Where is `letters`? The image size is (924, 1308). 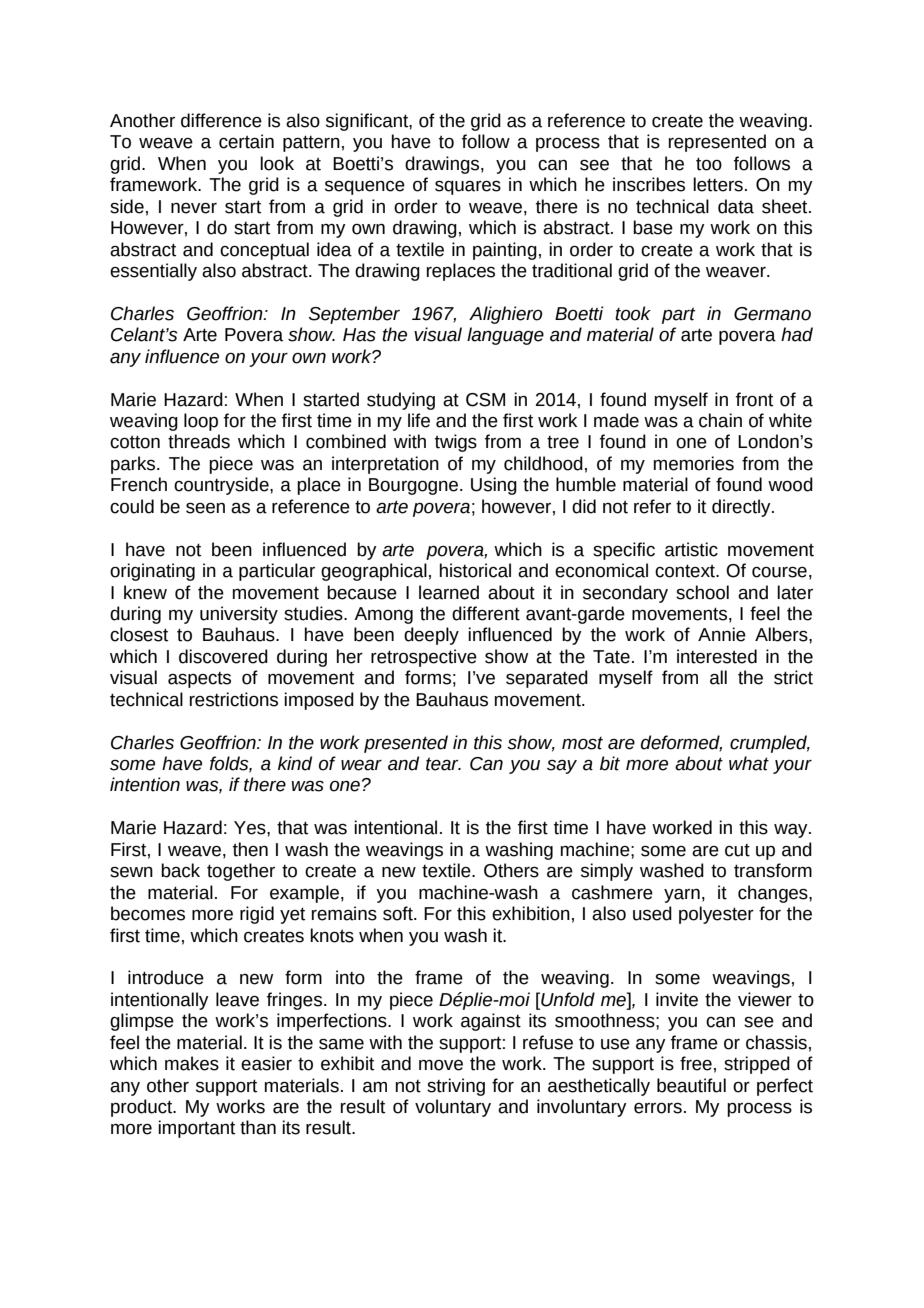 letters is located at coordinates (718, 184).
